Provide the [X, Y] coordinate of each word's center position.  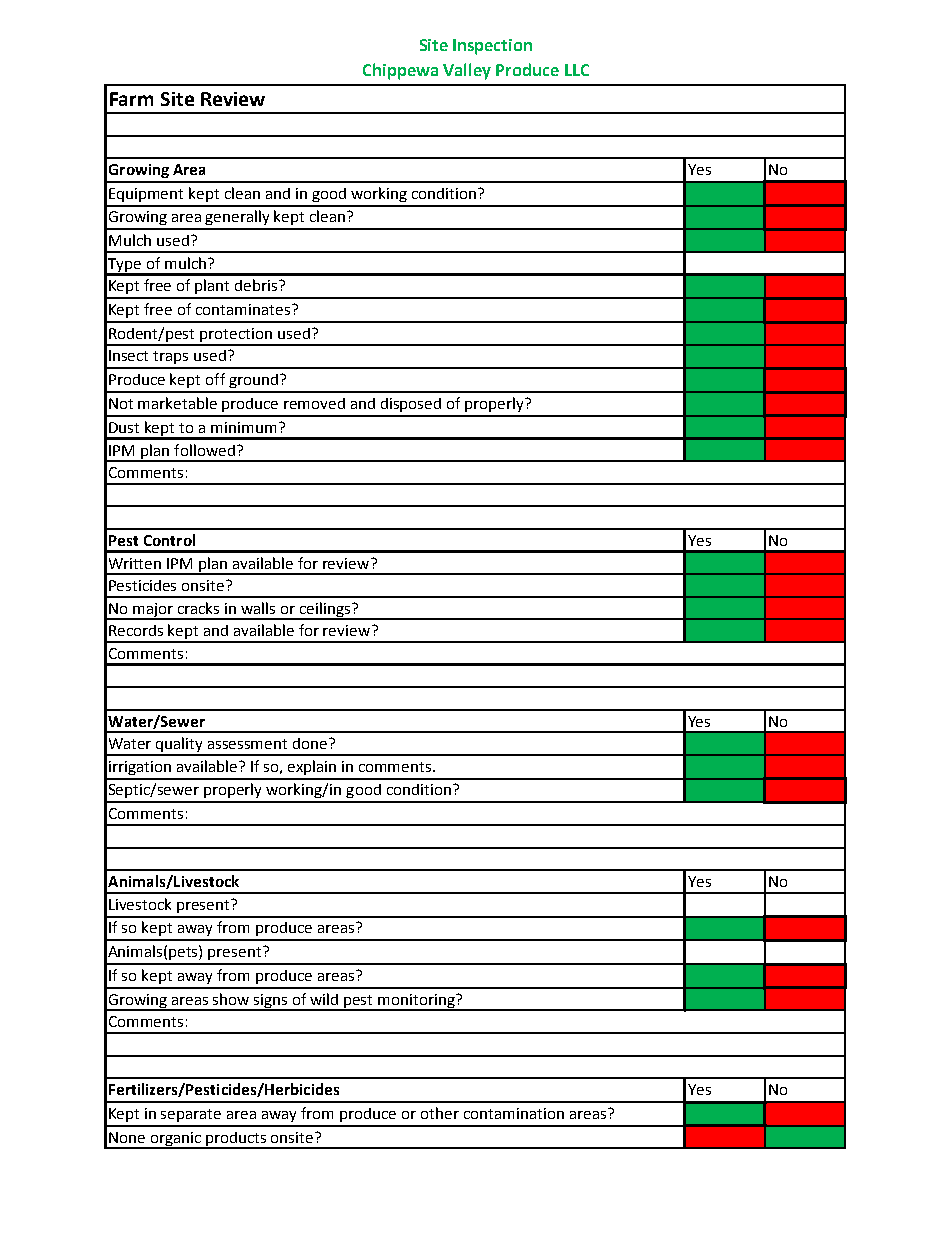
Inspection [492, 47]
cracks [198, 608]
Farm [131, 99]
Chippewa [400, 71]
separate [191, 1115]
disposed [411, 405]
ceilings [325, 610]
